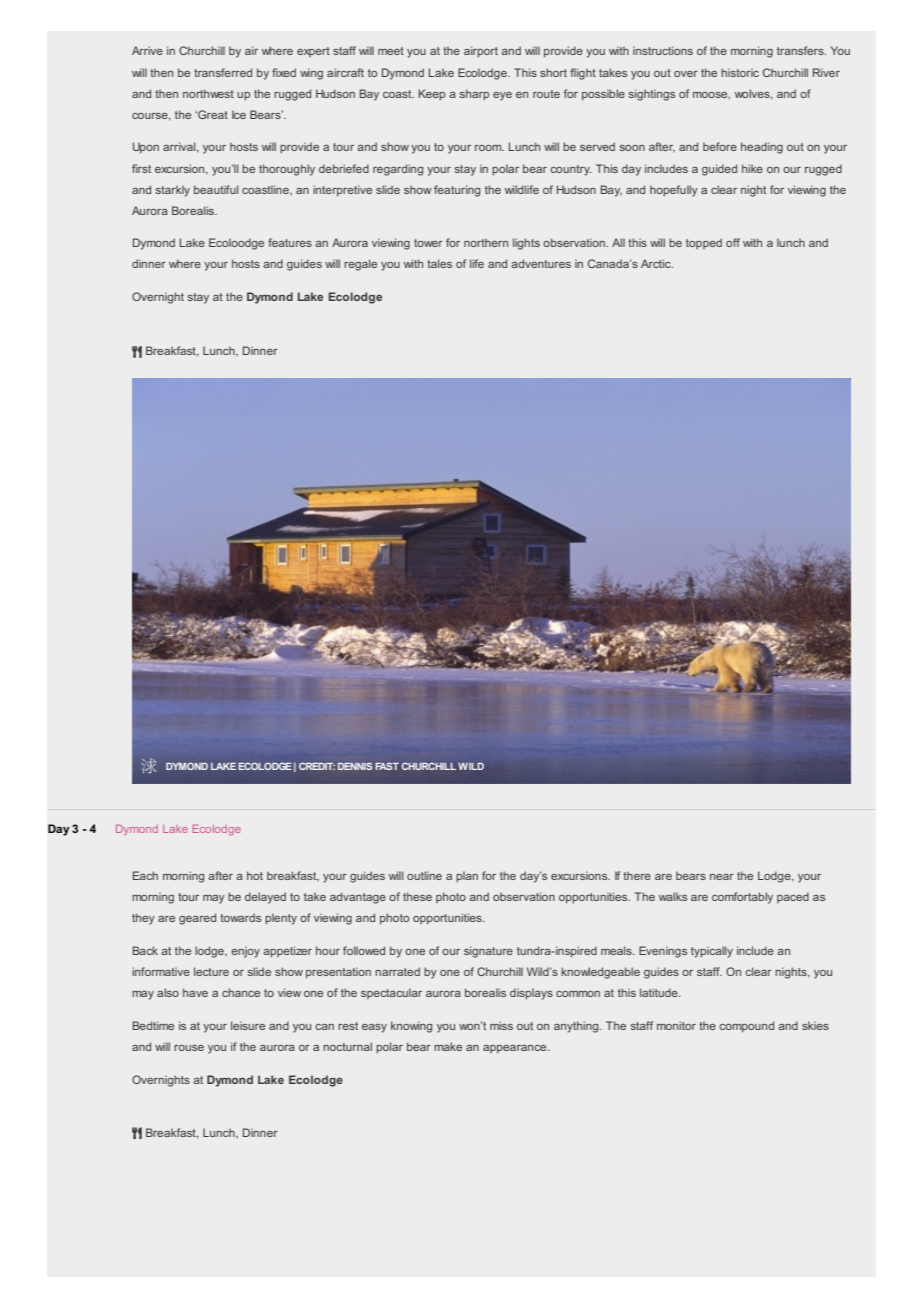 The width and height of the document is (924, 1308). What do you see at coordinates (248, 1025) in the document?
I see `leisure` at bounding box center [248, 1025].
